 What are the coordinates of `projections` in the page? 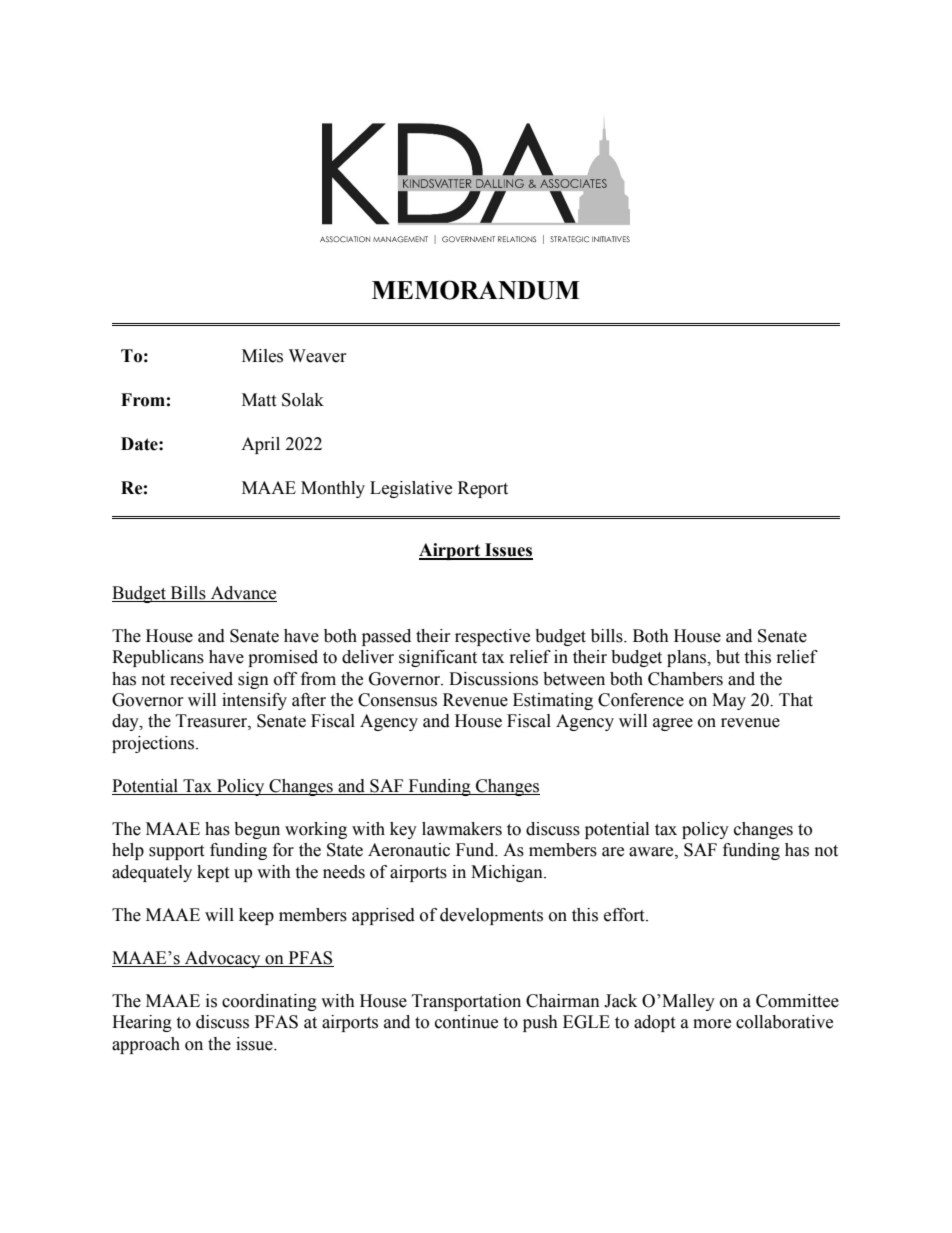 It's located at (154, 744).
